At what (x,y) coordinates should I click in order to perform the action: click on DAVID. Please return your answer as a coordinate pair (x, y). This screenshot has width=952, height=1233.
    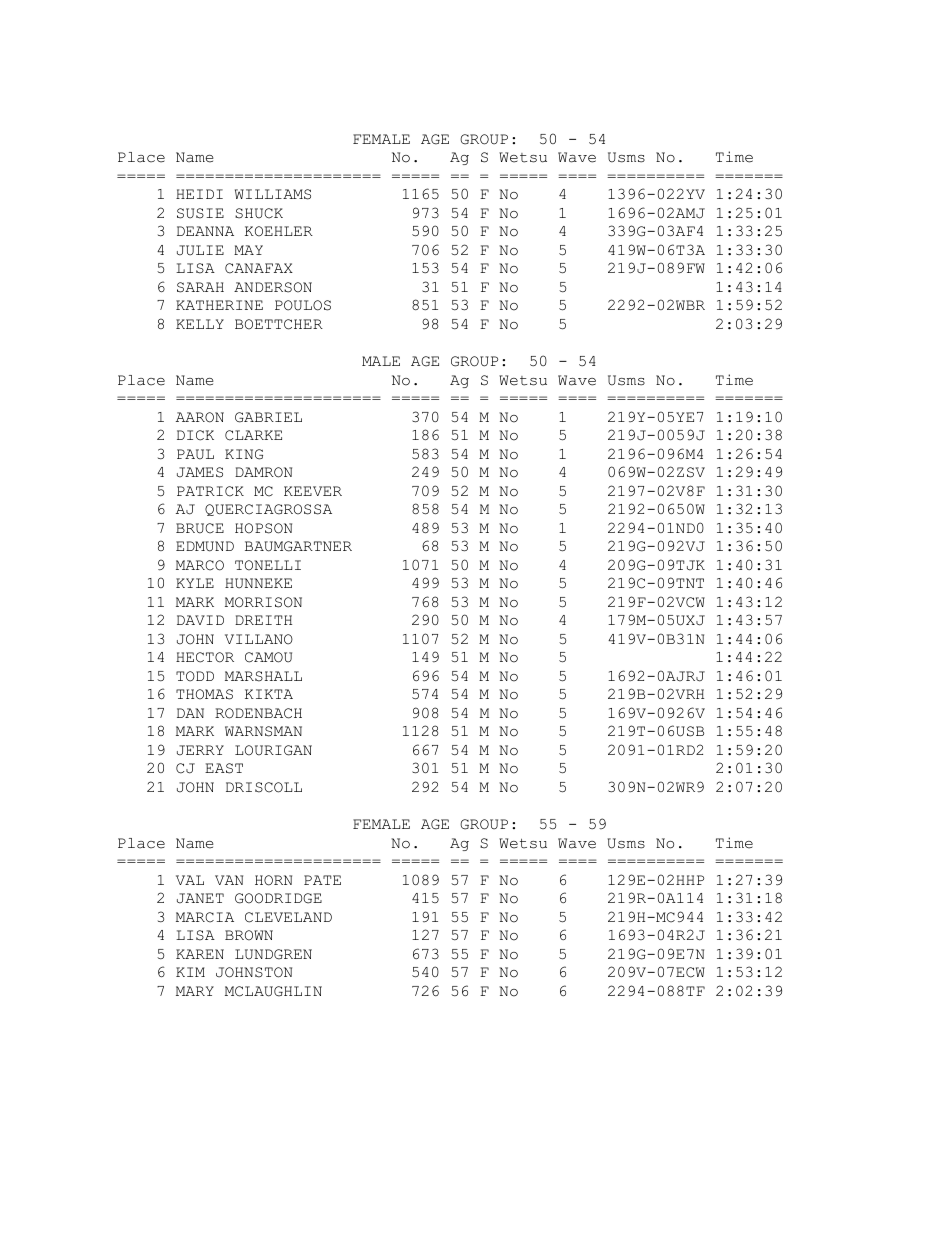
    Looking at the image, I should click on (200, 620).
